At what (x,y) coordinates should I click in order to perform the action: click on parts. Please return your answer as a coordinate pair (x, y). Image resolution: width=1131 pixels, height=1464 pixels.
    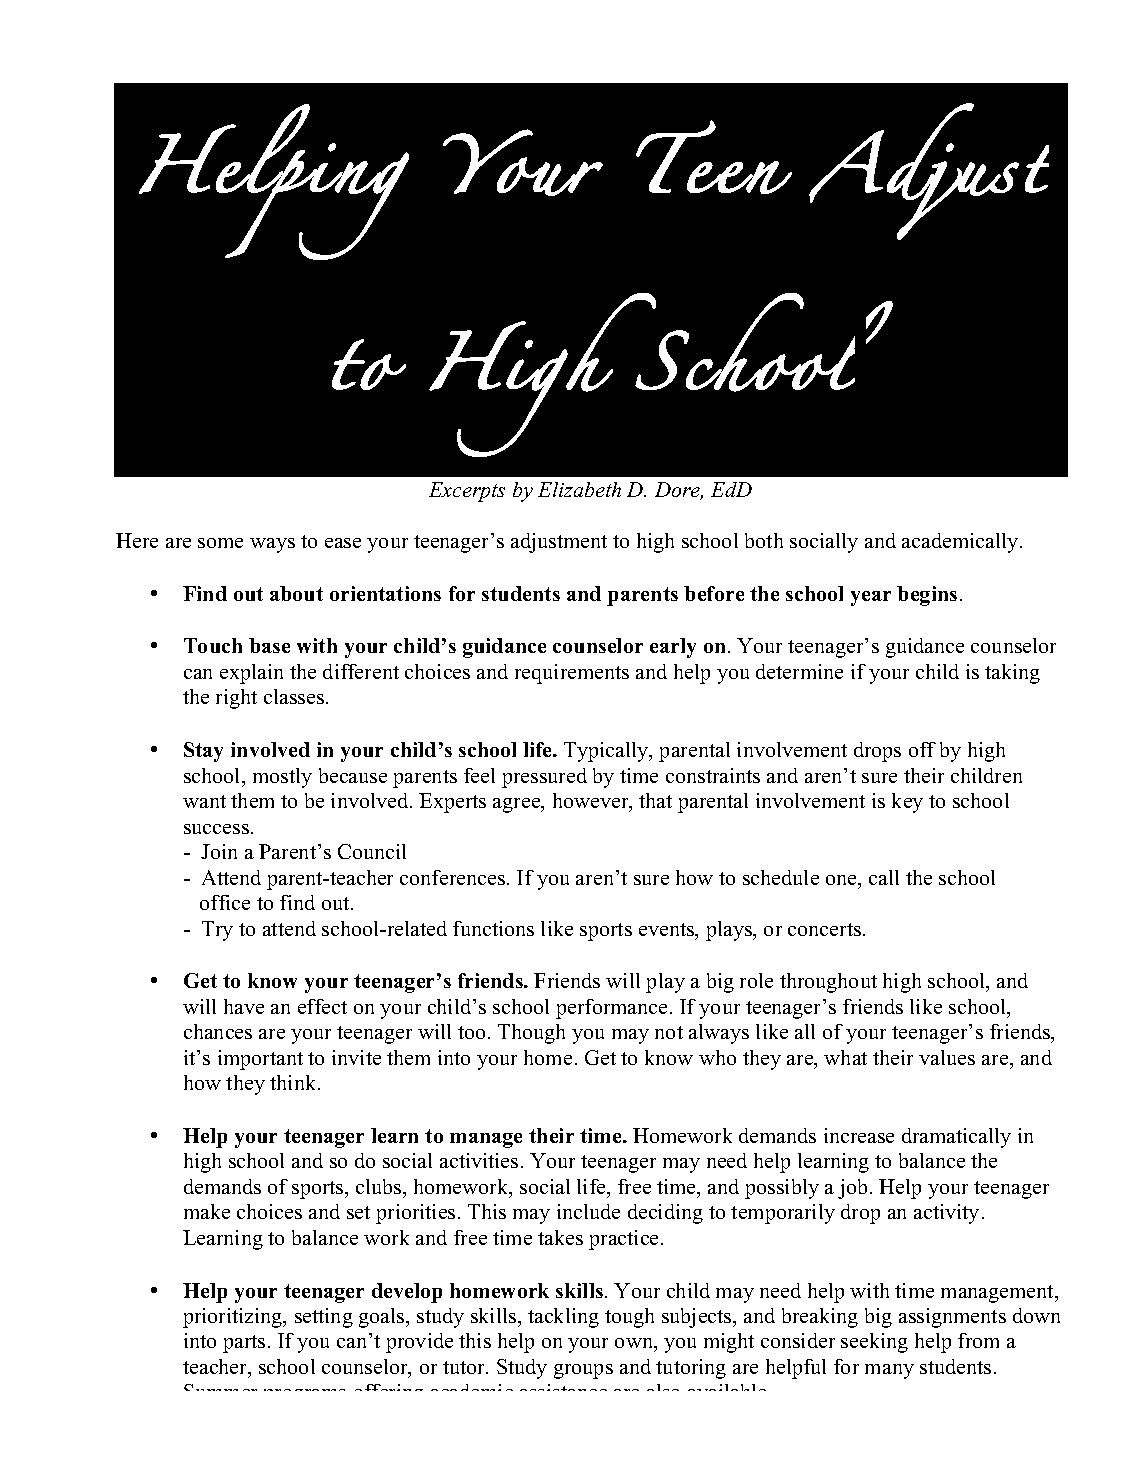
    Looking at the image, I should click on (244, 1344).
